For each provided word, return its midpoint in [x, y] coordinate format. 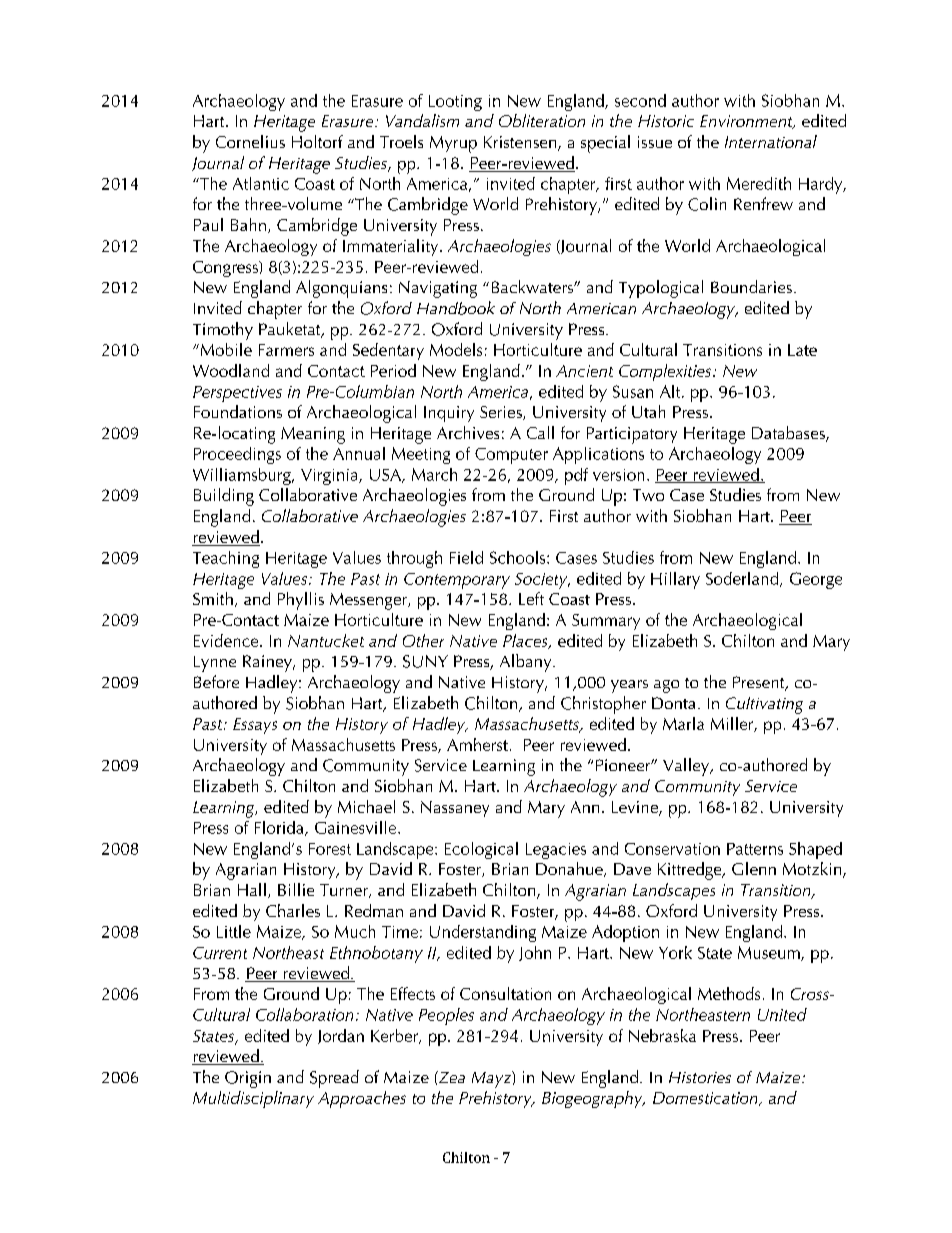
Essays [255, 726]
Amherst [477, 744]
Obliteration [542, 120]
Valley [687, 767]
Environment [747, 122]
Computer [511, 456]
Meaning [313, 435]
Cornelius [250, 141]
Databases [789, 434]
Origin [248, 1079]
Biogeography [593, 1099]
